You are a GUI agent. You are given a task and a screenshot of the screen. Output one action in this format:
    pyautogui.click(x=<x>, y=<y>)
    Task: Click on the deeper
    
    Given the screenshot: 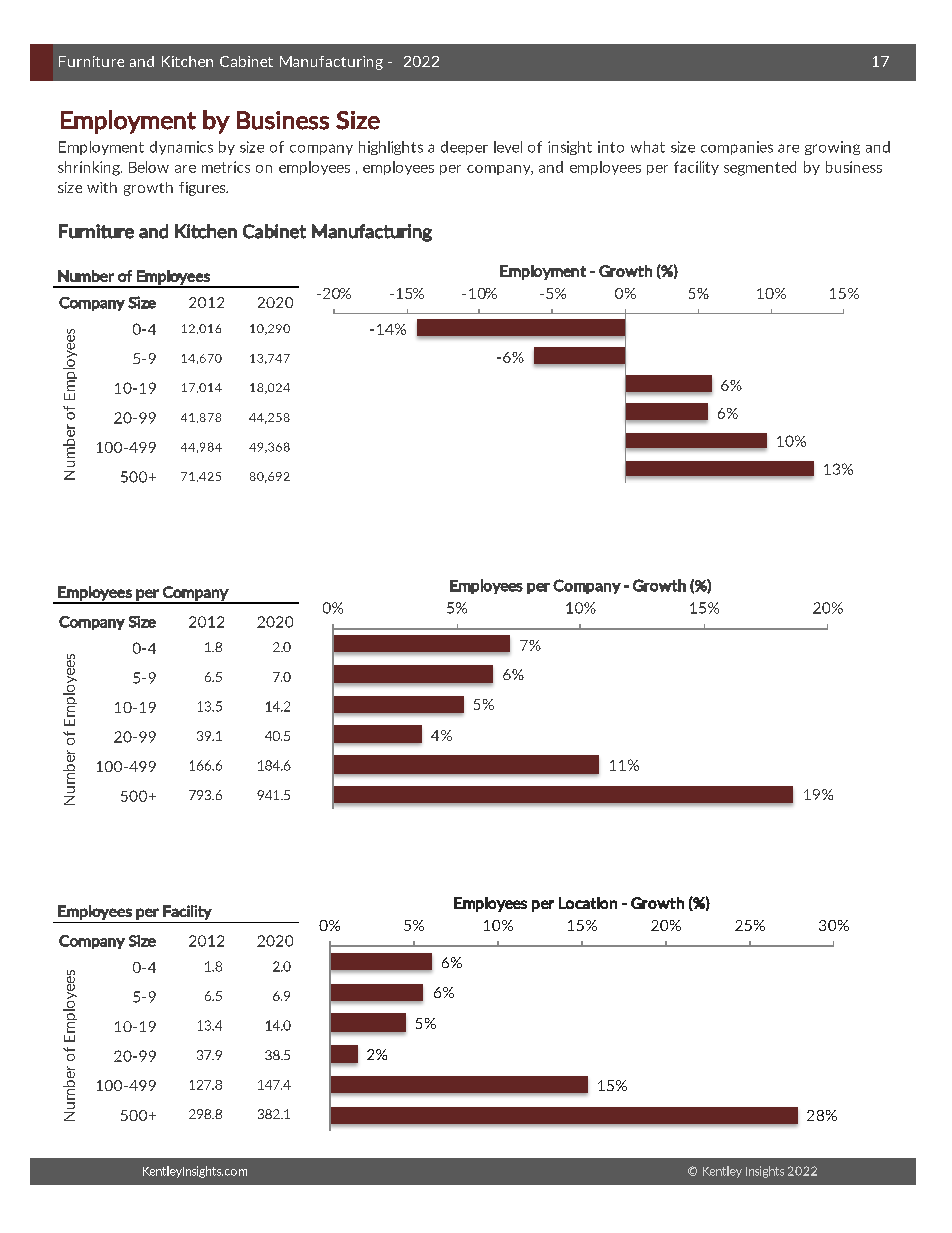 What is the action you would take?
    pyautogui.click(x=464, y=148)
